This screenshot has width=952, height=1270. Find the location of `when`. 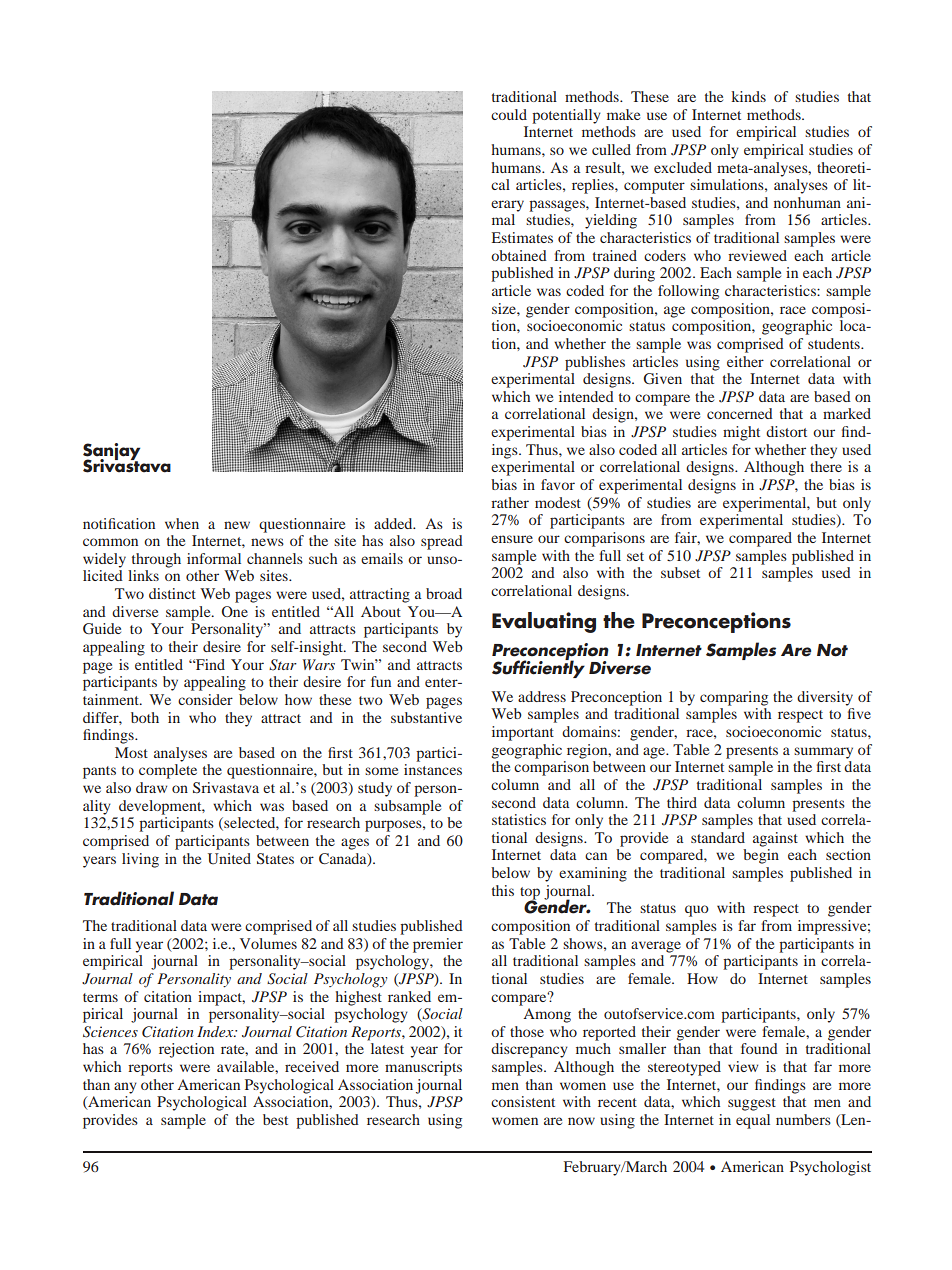

when is located at coordinates (182, 523).
